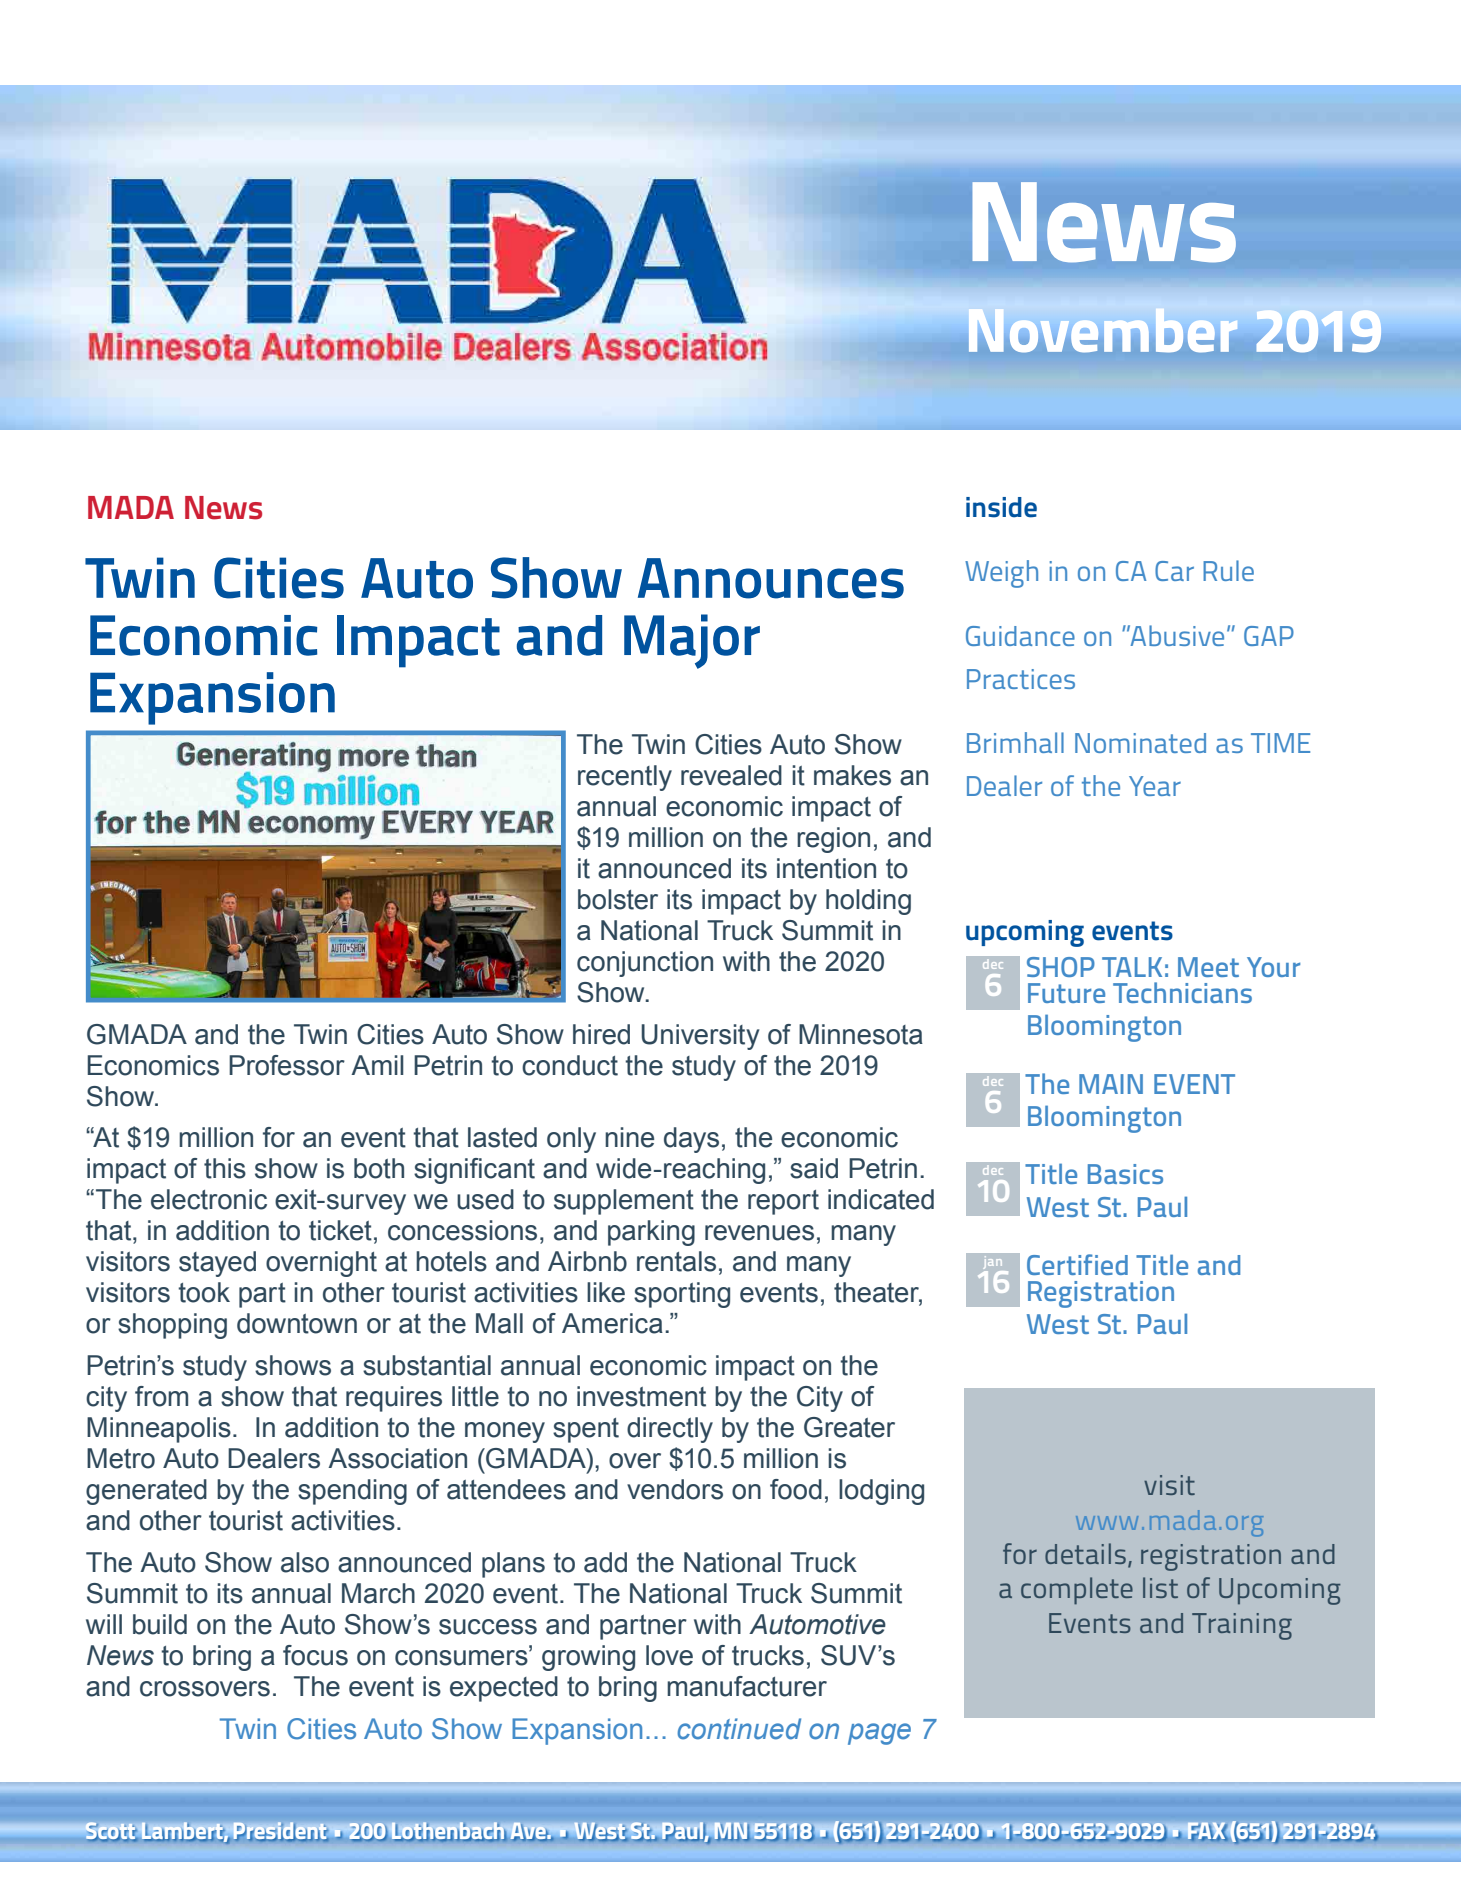  I want to click on Announces, so click(771, 578).
